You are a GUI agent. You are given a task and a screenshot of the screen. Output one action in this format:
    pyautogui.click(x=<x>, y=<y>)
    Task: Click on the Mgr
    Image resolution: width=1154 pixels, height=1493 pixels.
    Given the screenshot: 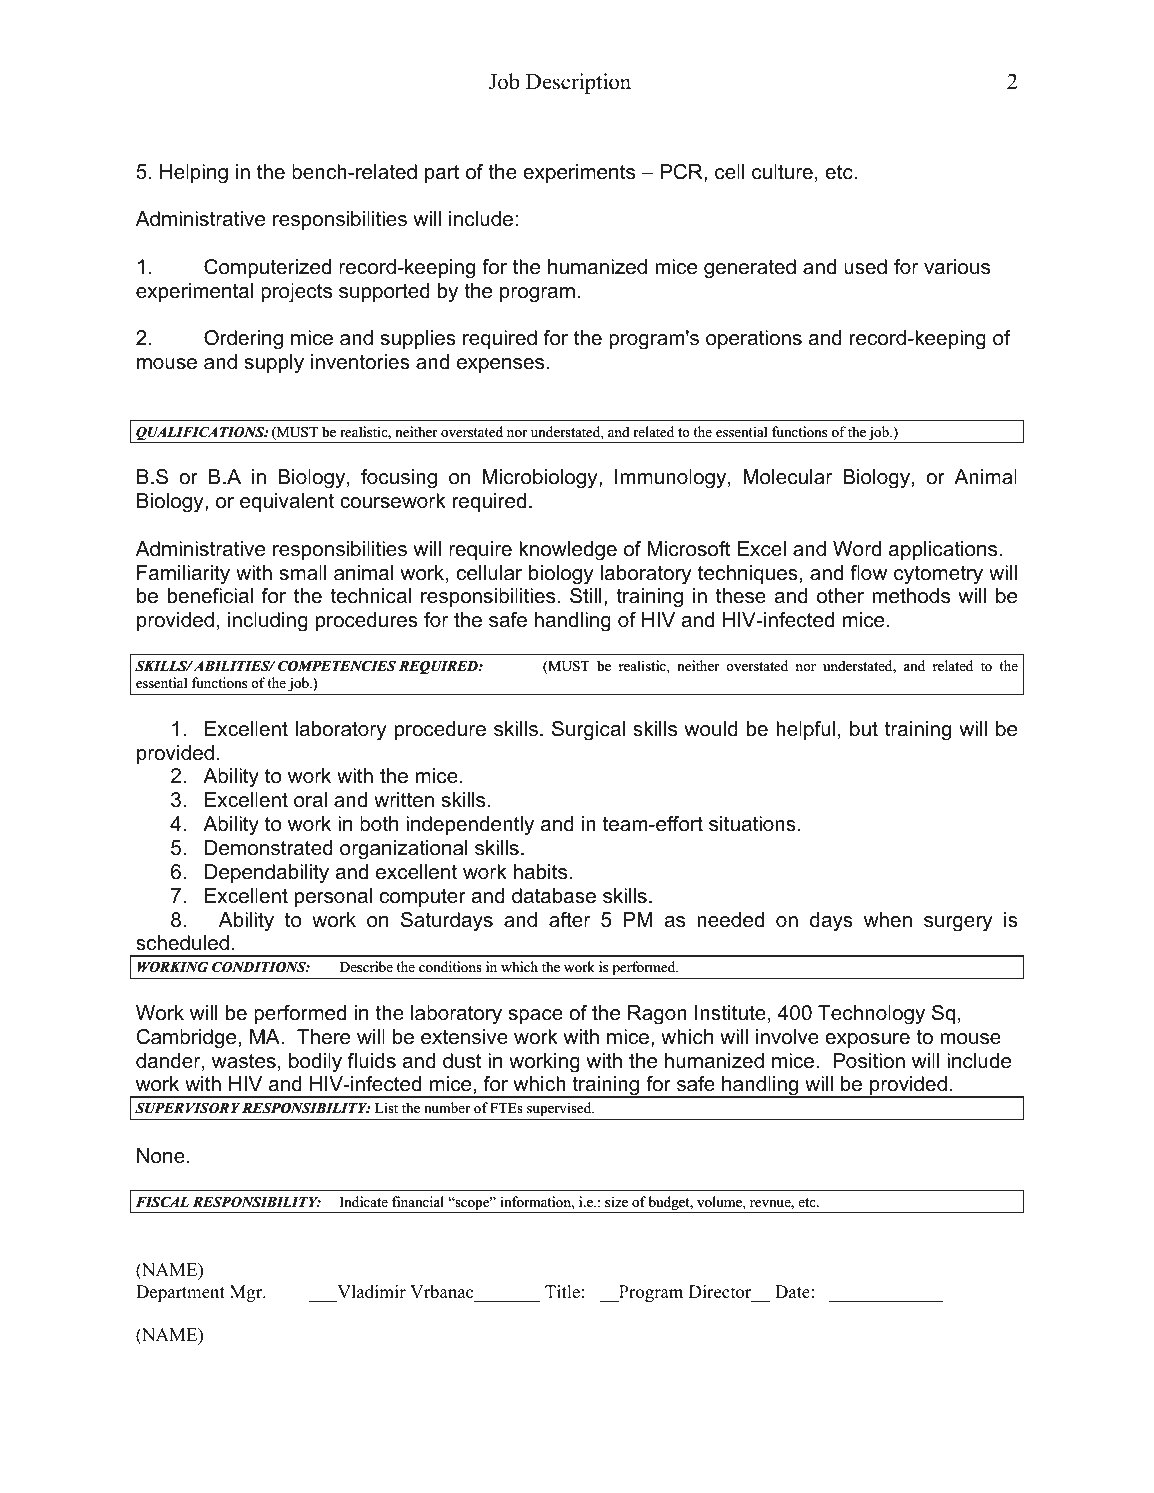 What is the action you would take?
    pyautogui.click(x=247, y=1293)
